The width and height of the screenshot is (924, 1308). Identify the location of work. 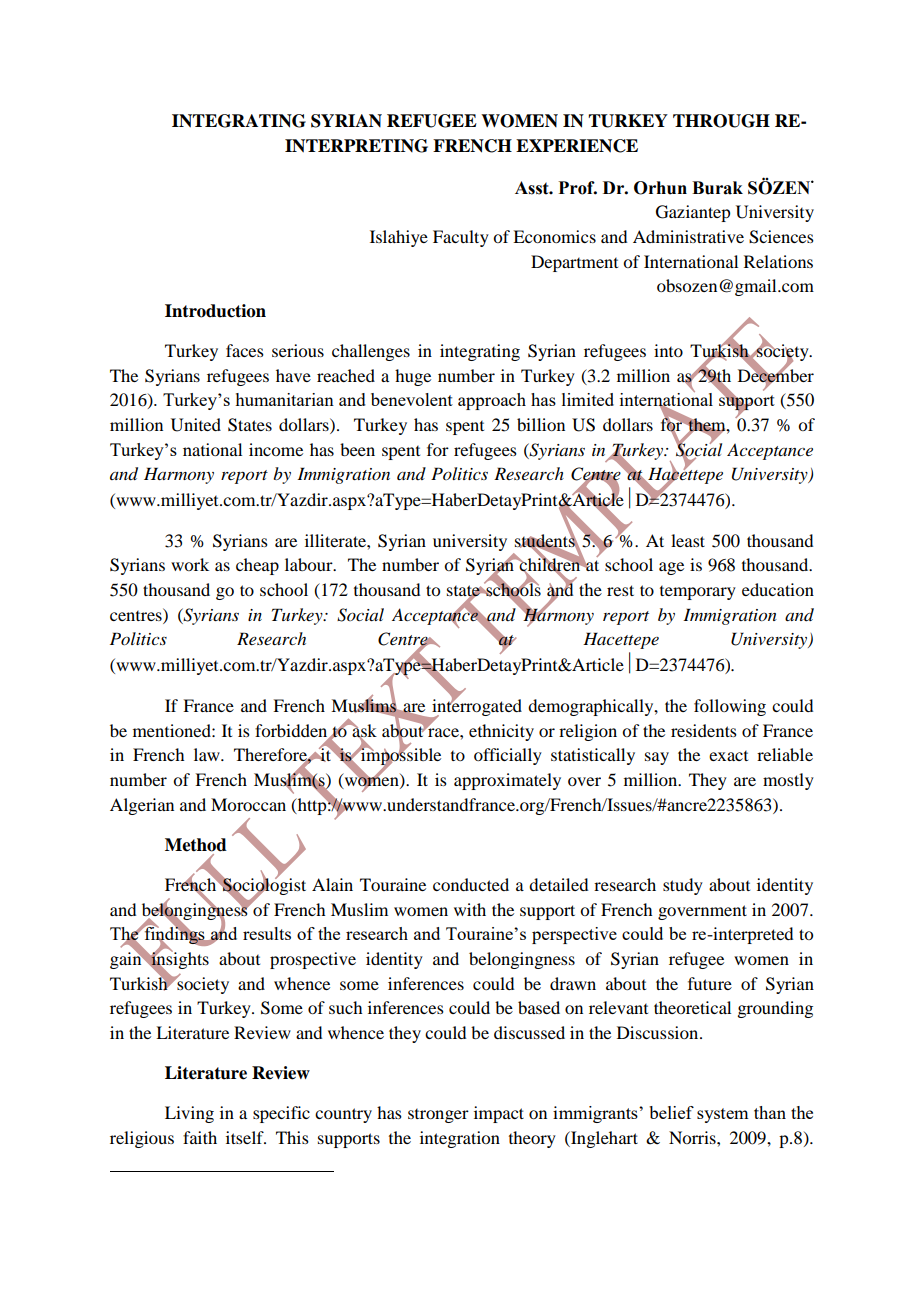
(190, 564).
